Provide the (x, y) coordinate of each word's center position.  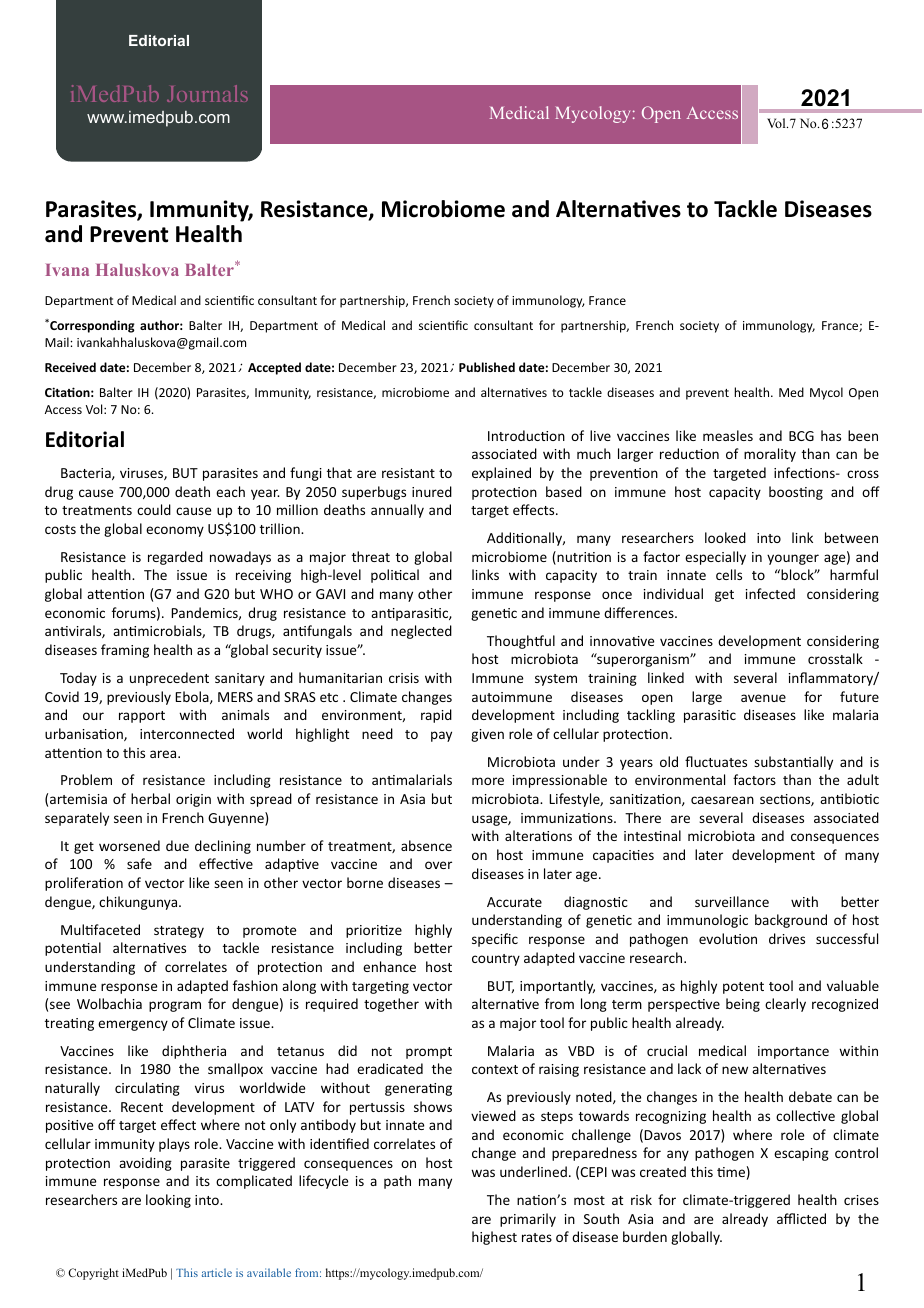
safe (139, 863)
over (438, 865)
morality (770, 455)
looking (168, 1201)
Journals (207, 93)
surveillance (732, 901)
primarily (528, 1220)
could (154, 509)
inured (432, 491)
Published (487, 367)
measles (728, 435)
